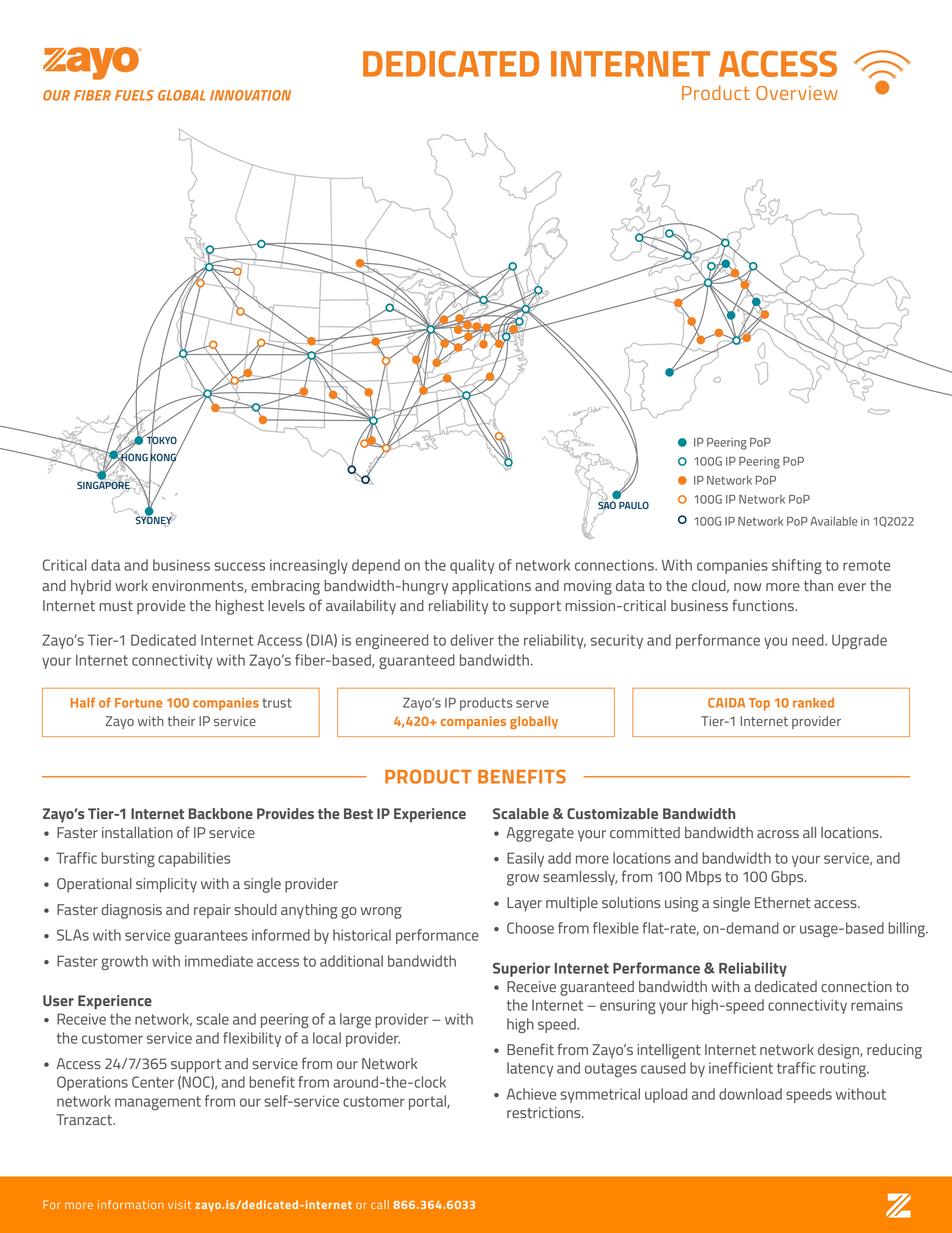 The height and width of the screenshot is (1233, 952). What do you see at coordinates (783, 902) in the screenshot?
I see `Ethernet` at bounding box center [783, 902].
